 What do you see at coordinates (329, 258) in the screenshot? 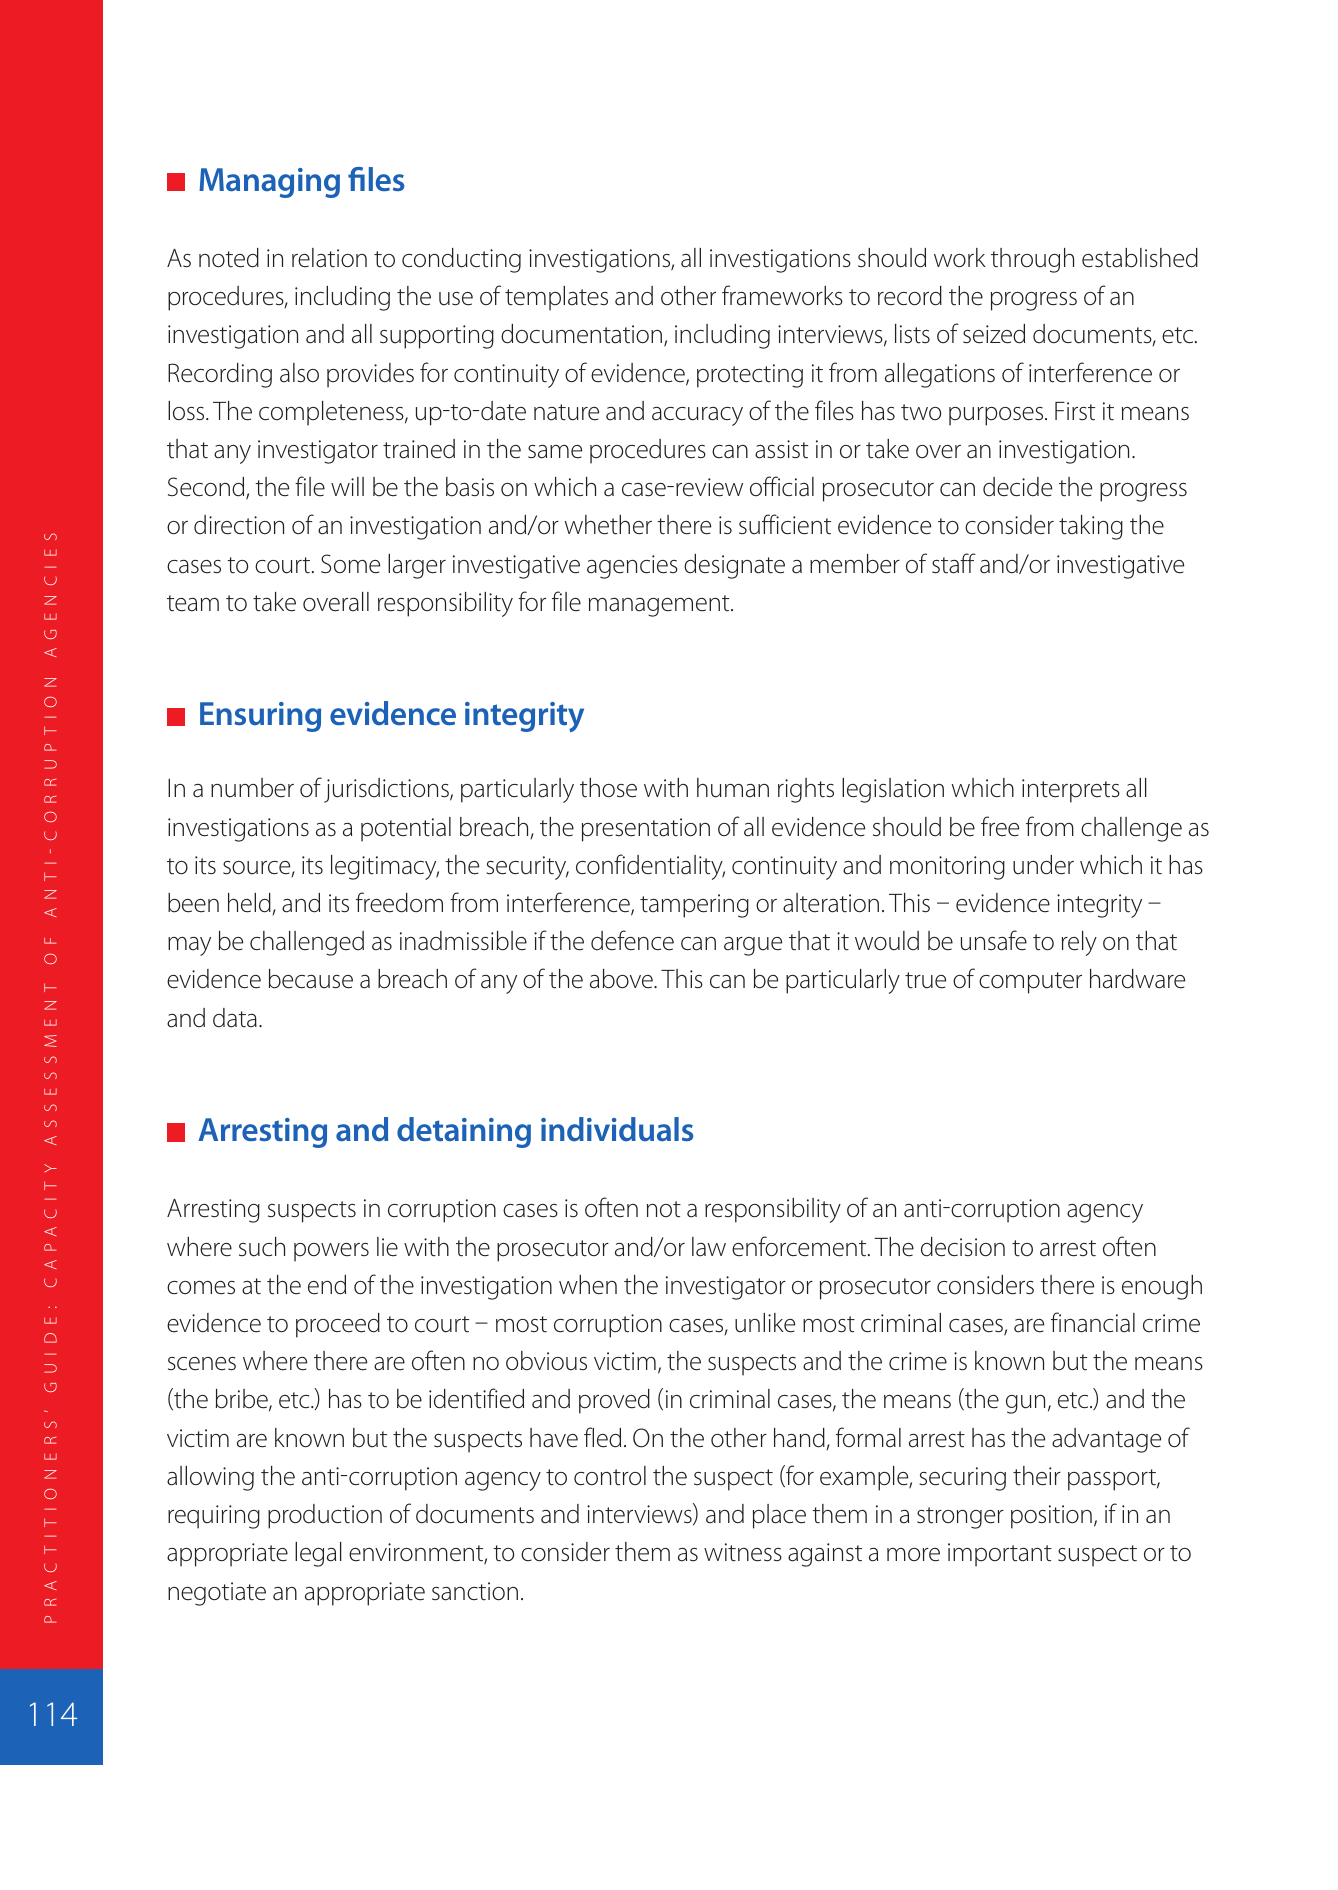
I see `relation` at bounding box center [329, 258].
